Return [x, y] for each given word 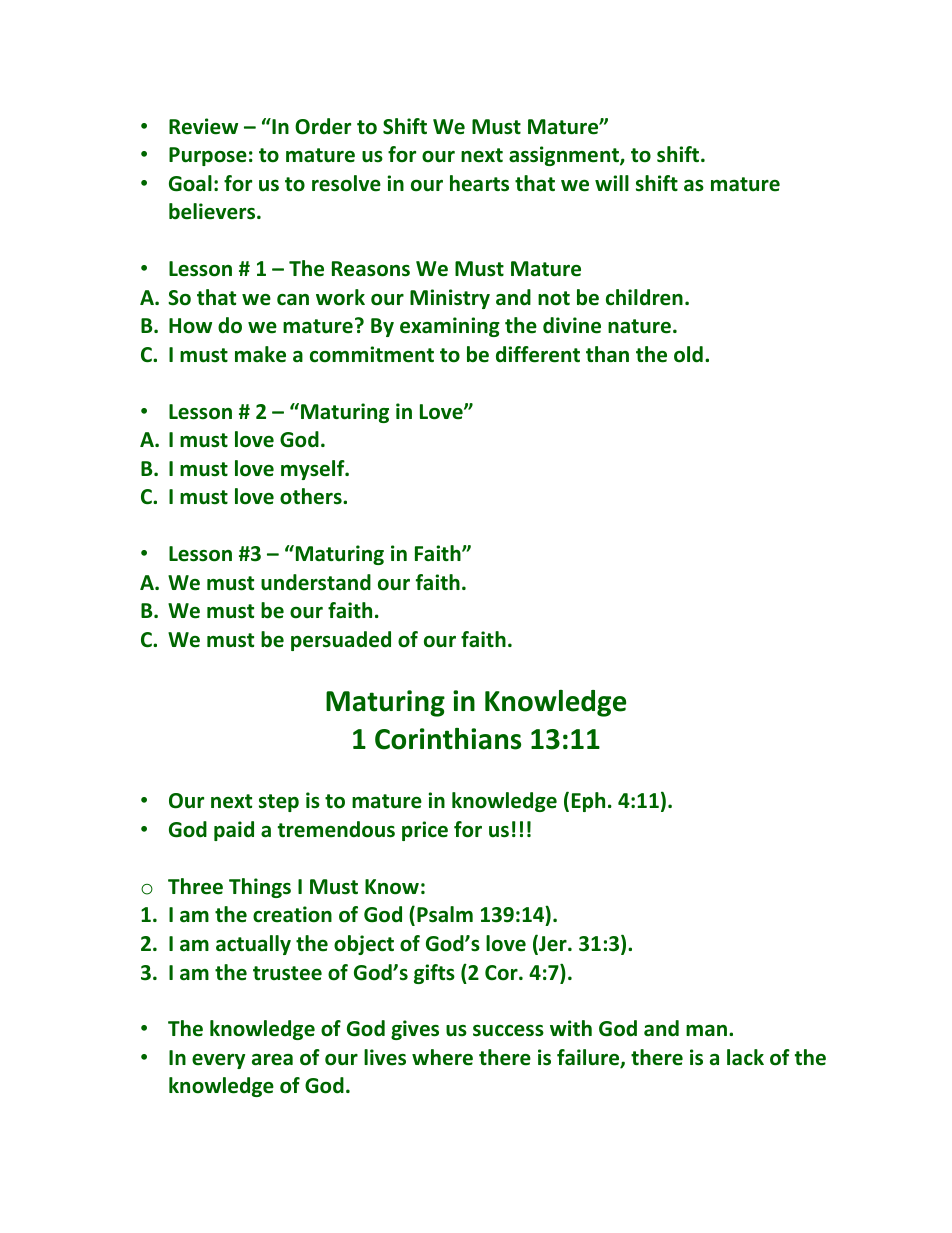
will [612, 183]
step [279, 803]
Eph [588, 802]
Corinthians [448, 739]
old [688, 354]
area [272, 1060]
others [312, 496]
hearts [479, 183]
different [538, 354]
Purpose [208, 156]
